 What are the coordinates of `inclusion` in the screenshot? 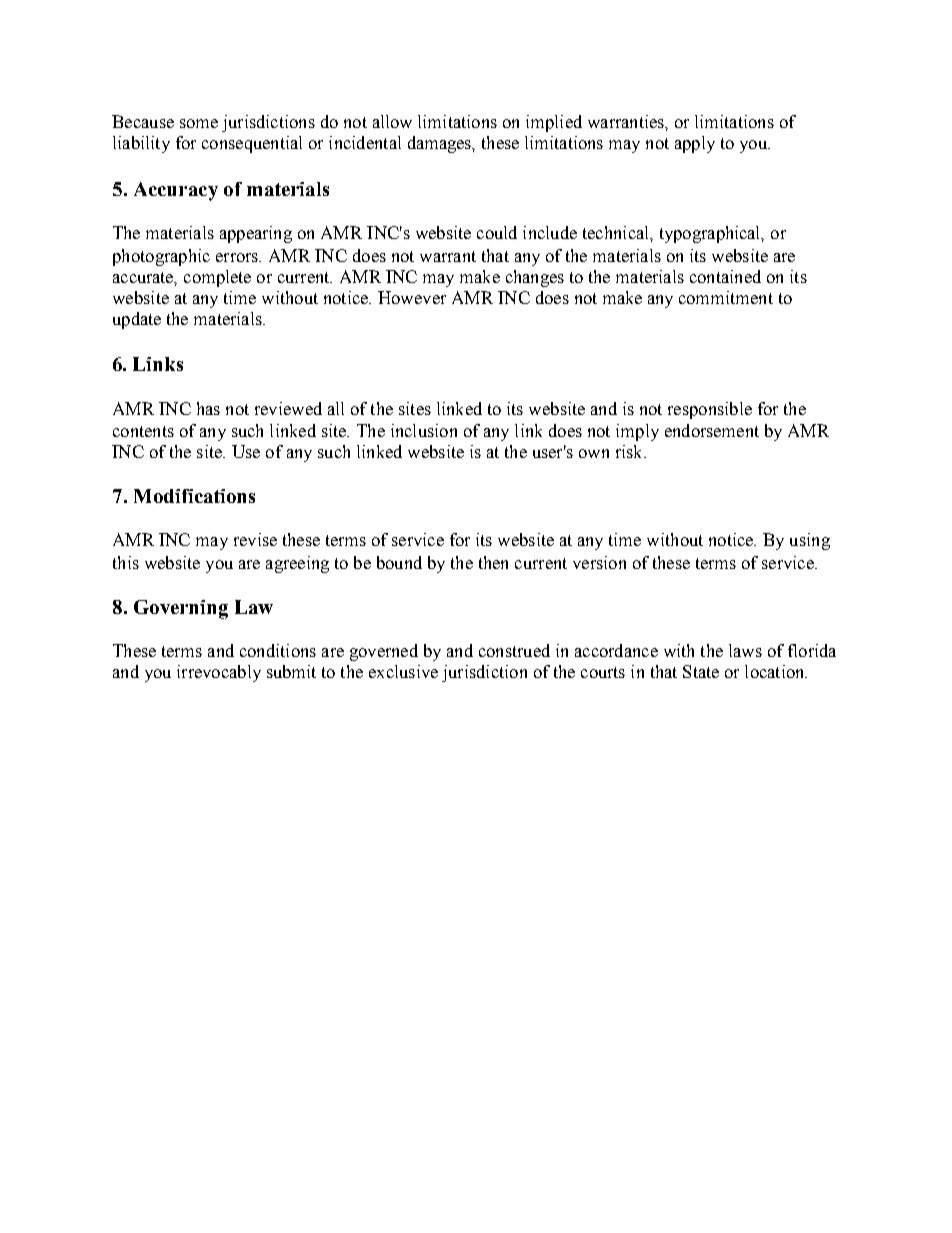 It's located at (424, 430).
